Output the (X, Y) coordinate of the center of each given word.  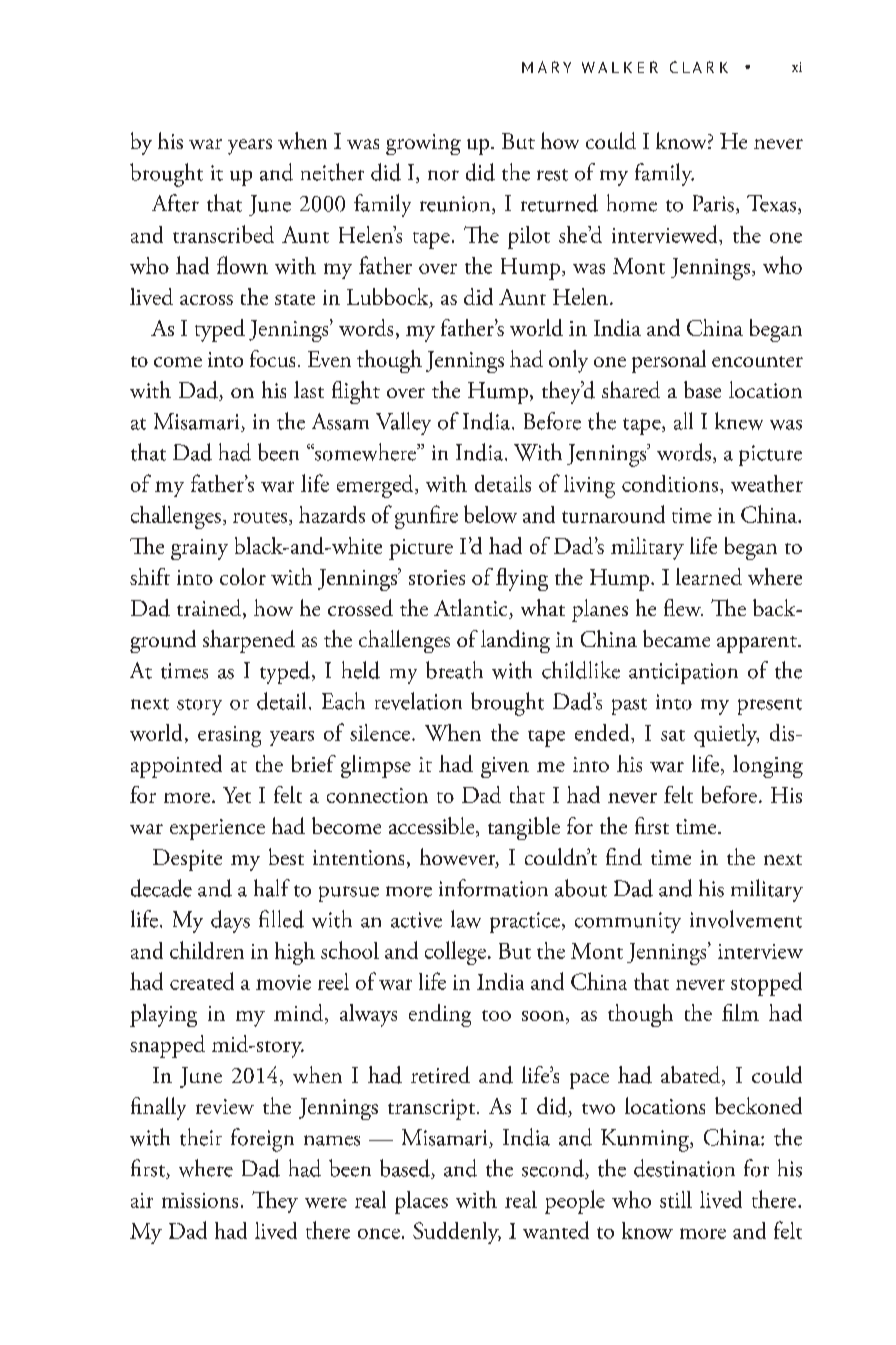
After (175, 203)
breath (454, 670)
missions (200, 1200)
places (421, 1202)
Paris (713, 203)
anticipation (683, 673)
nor (443, 175)
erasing (229, 736)
